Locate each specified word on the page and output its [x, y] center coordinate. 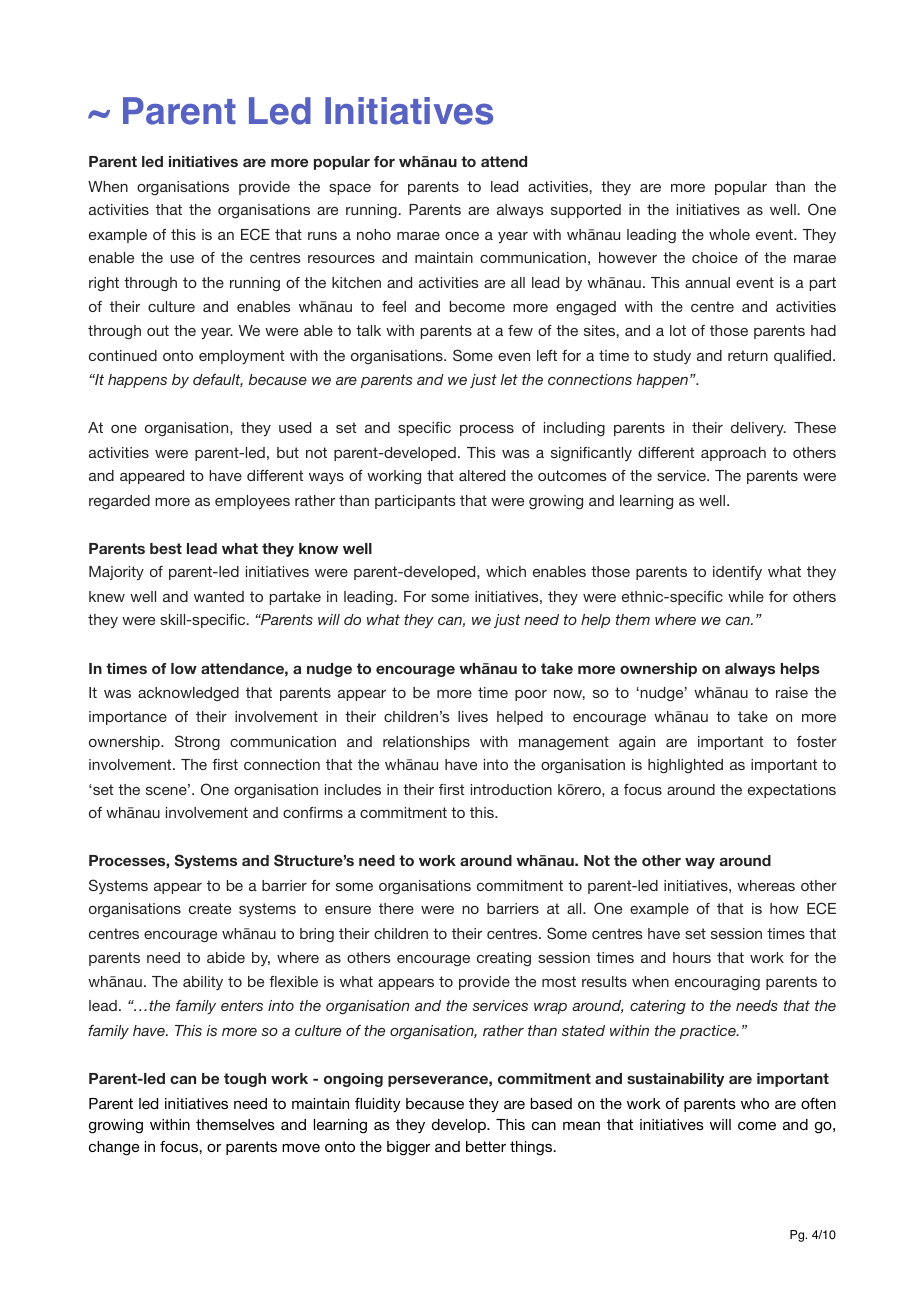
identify [737, 573]
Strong [197, 743]
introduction [511, 789]
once [462, 236]
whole [729, 234]
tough [245, 1080]
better [486, 1146]
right [104, 284]
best [166, 548]
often [818, 1103]
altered [482, 475]
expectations [792, 791]
